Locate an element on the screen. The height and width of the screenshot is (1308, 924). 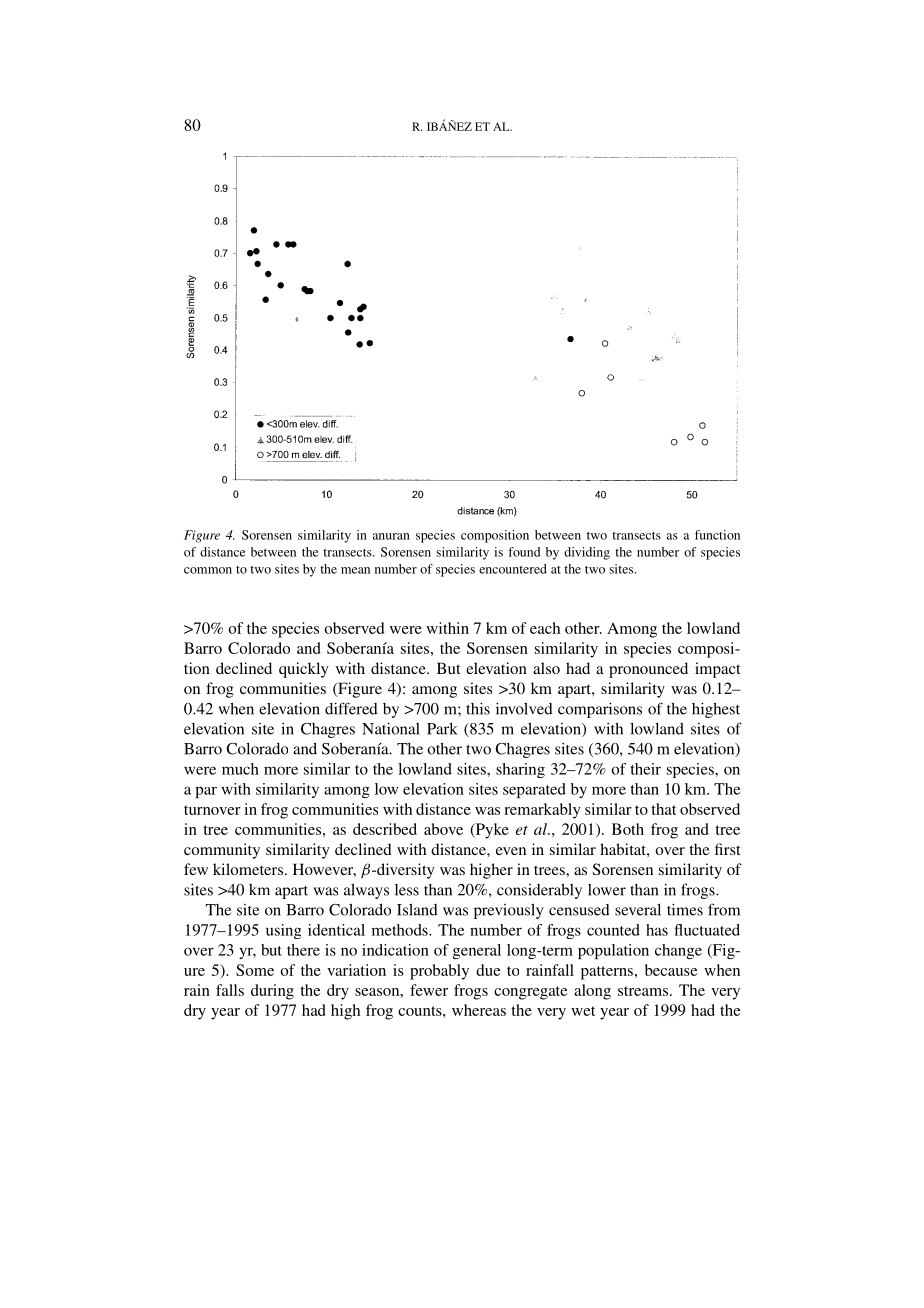
during is located at coordinates (272, 992).
